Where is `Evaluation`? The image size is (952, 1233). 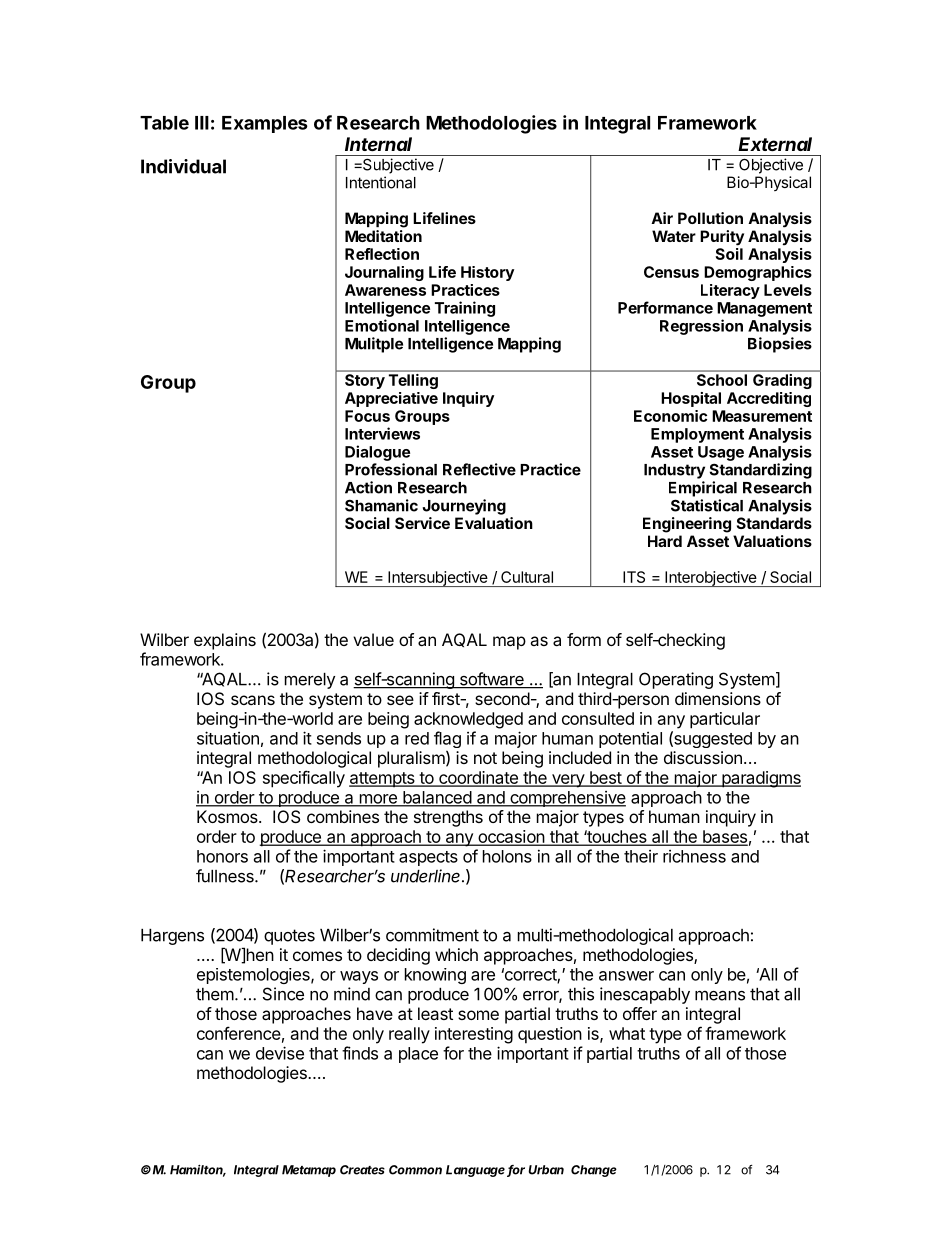 Evaluation is located at coordinates (494, 523).
